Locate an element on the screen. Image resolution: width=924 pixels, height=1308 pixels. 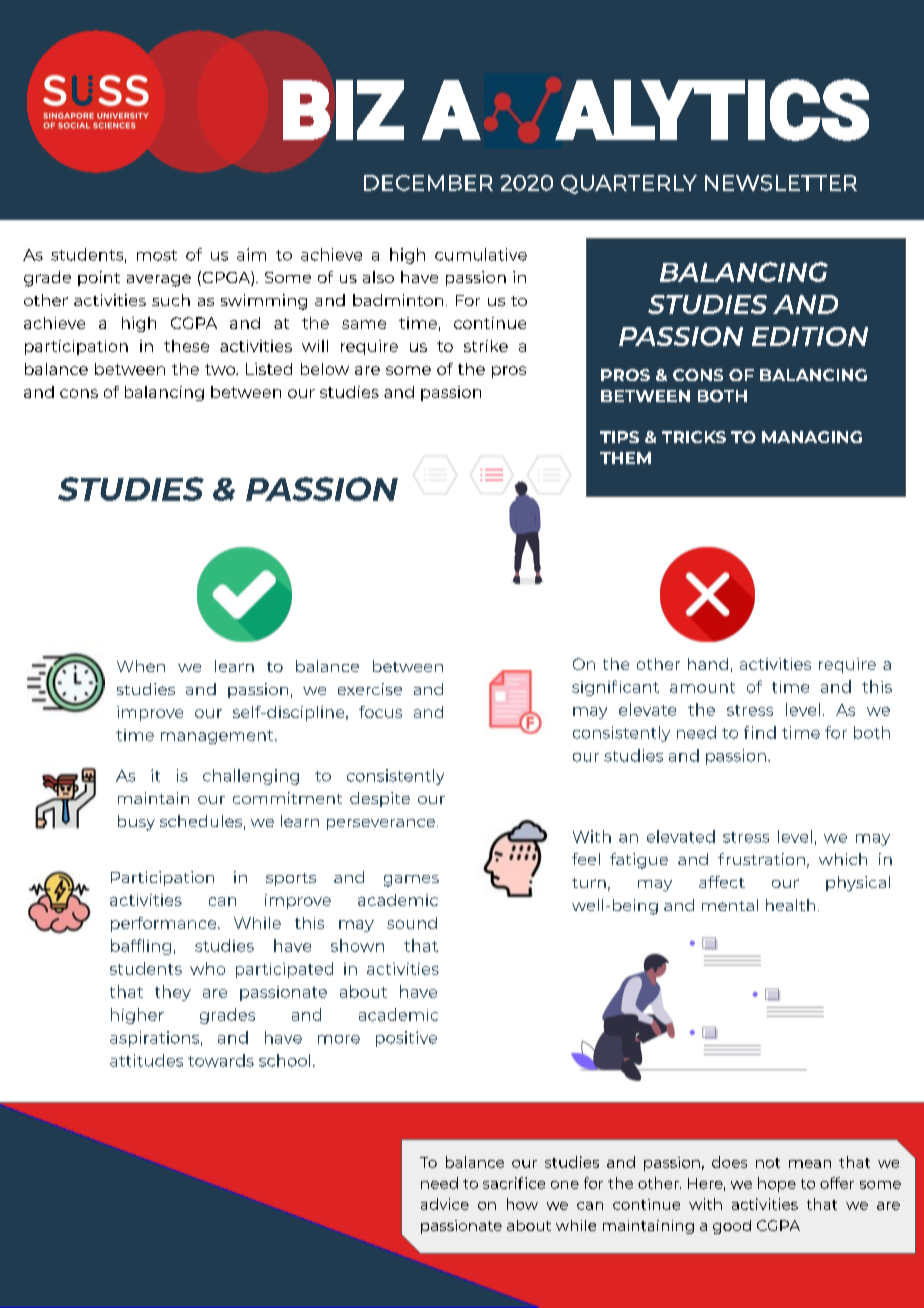
towards is located at coordinates (221, 1060).
